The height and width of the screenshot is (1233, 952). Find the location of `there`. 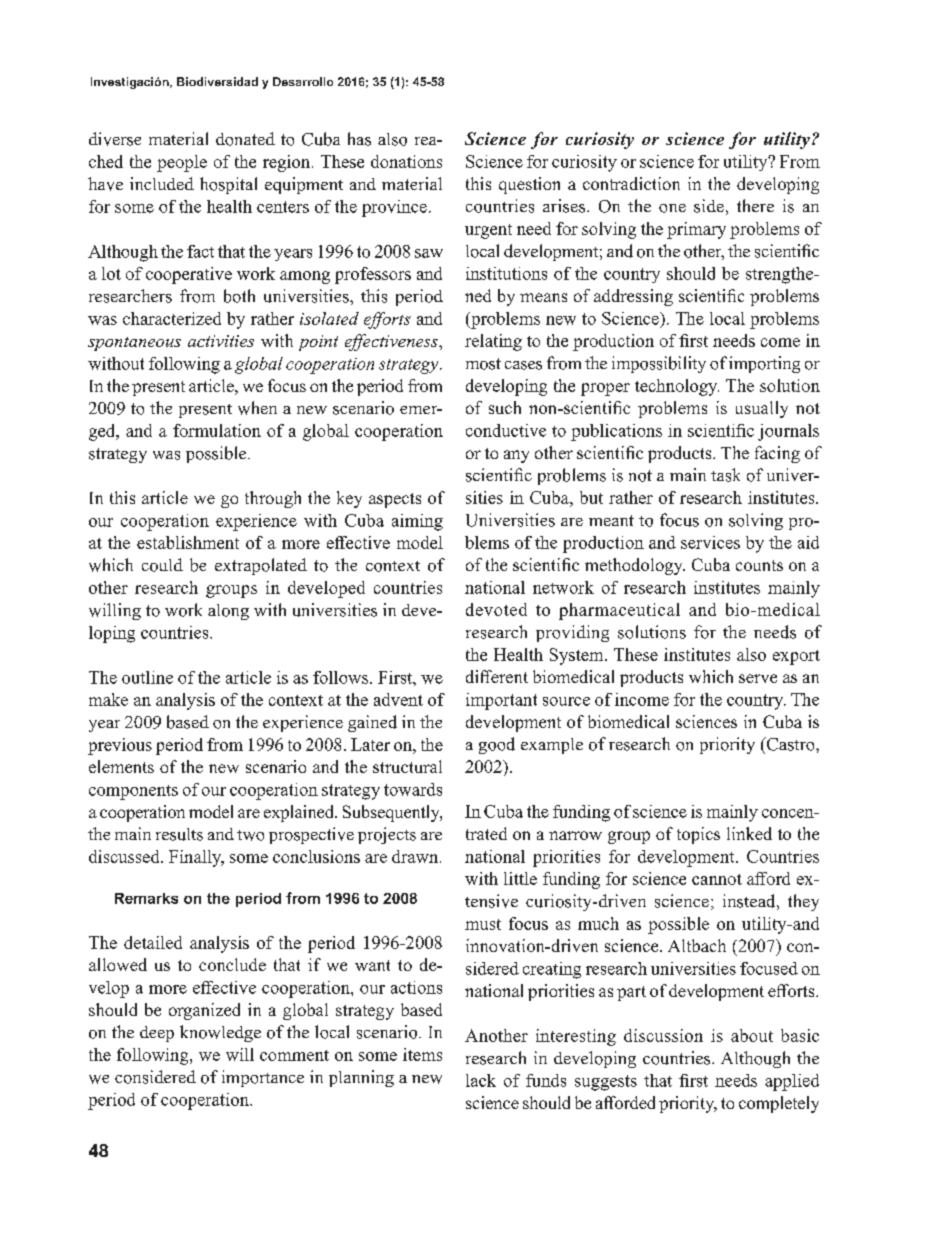

there is located at coordinates (755, 205).
